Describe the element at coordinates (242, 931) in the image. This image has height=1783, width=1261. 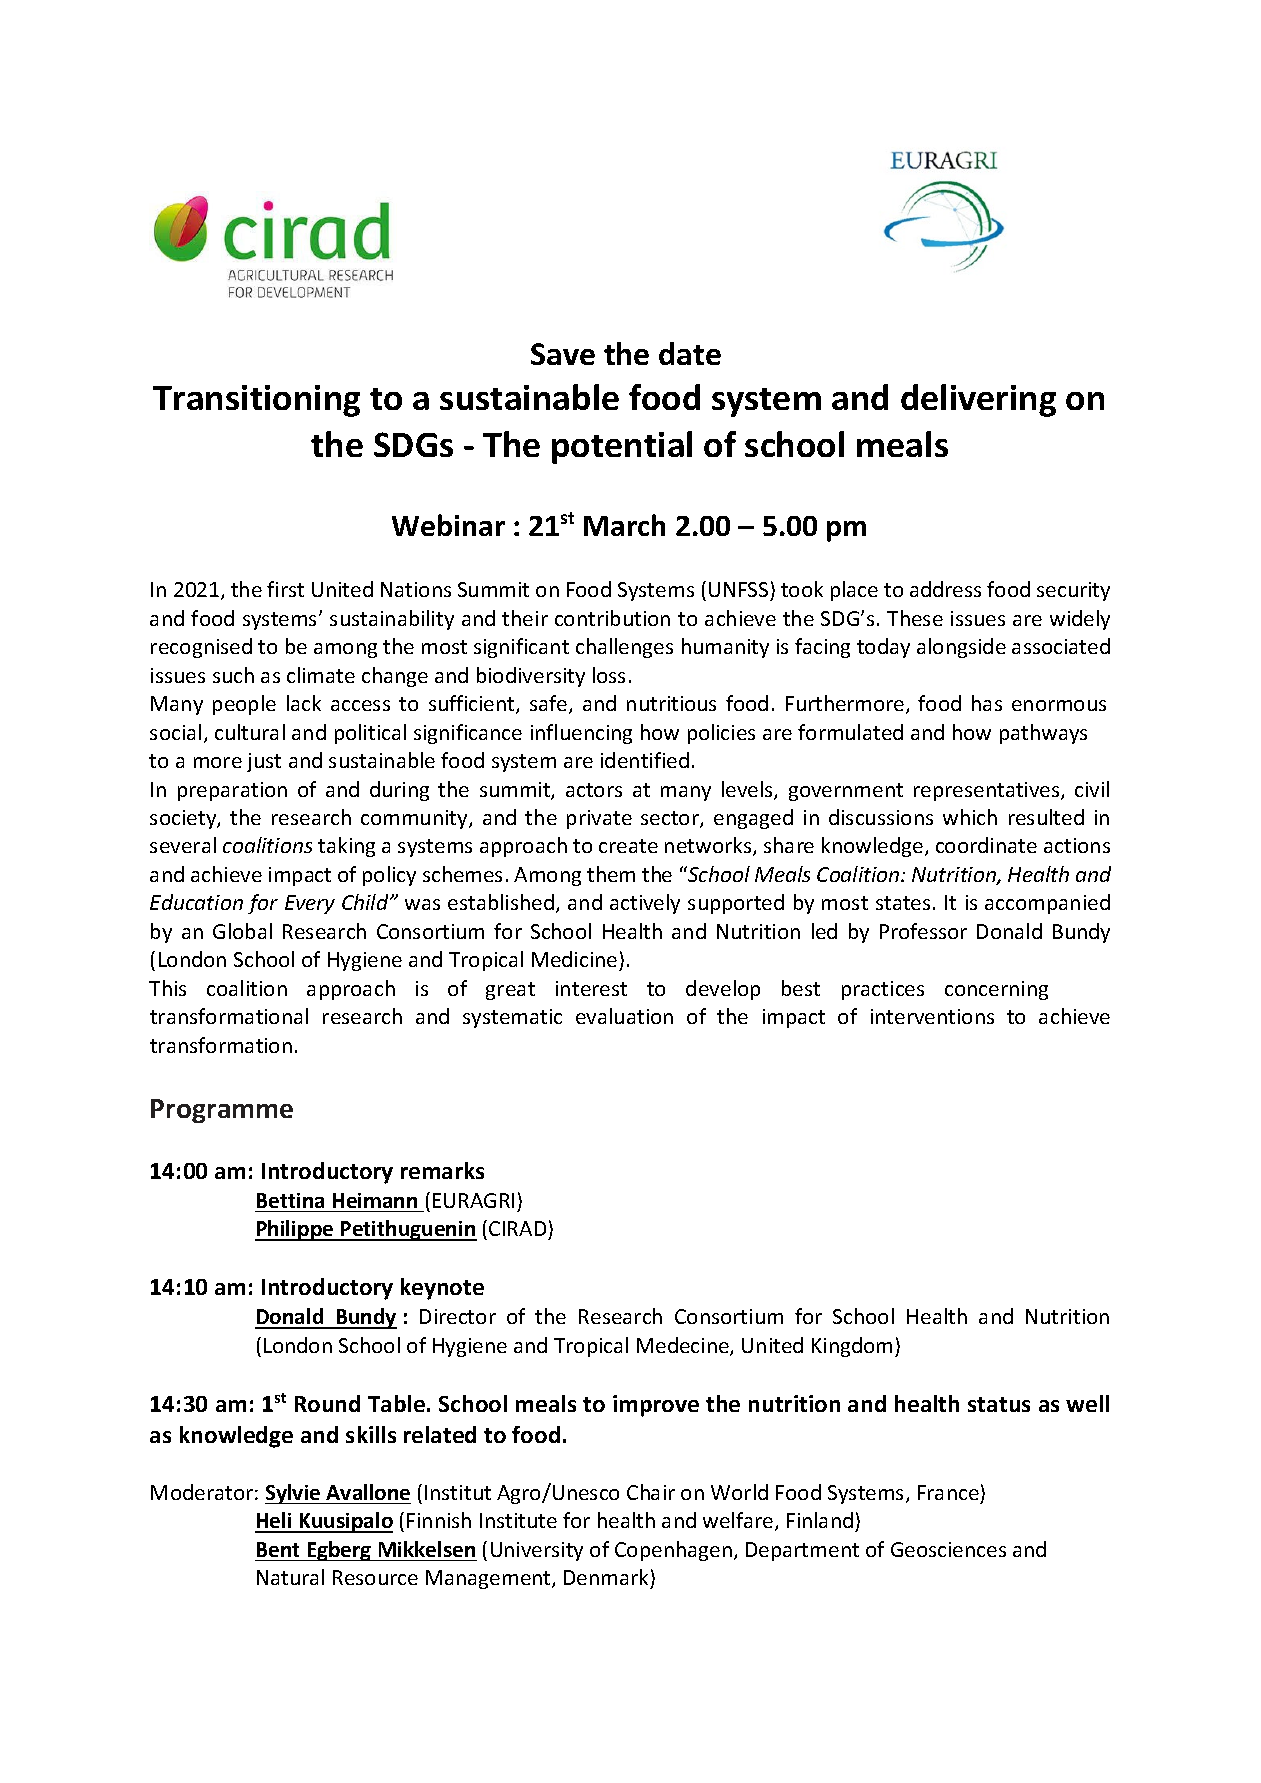
I see `Global` at that location.
